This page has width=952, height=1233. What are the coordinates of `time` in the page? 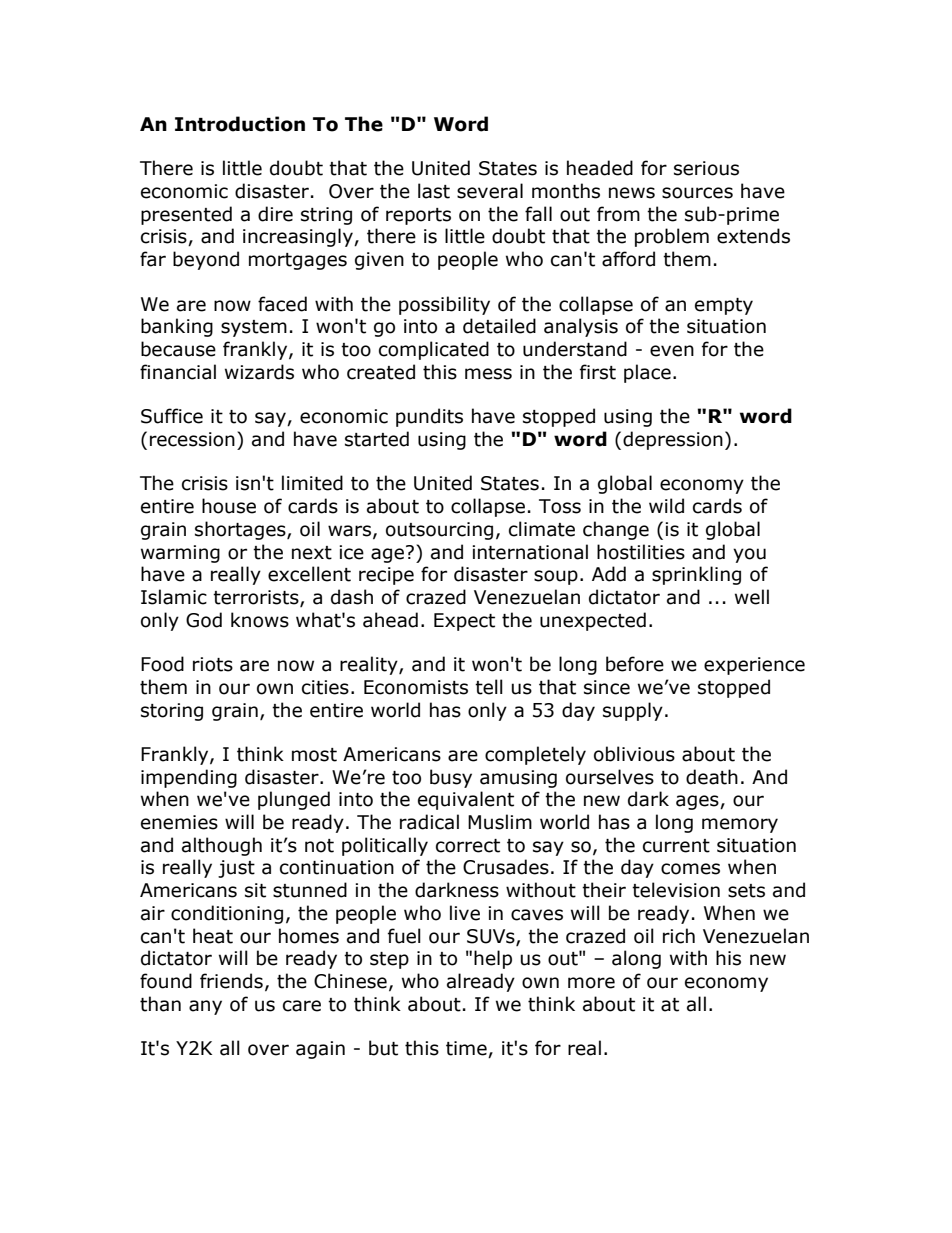 It's located at (467, 1049).
